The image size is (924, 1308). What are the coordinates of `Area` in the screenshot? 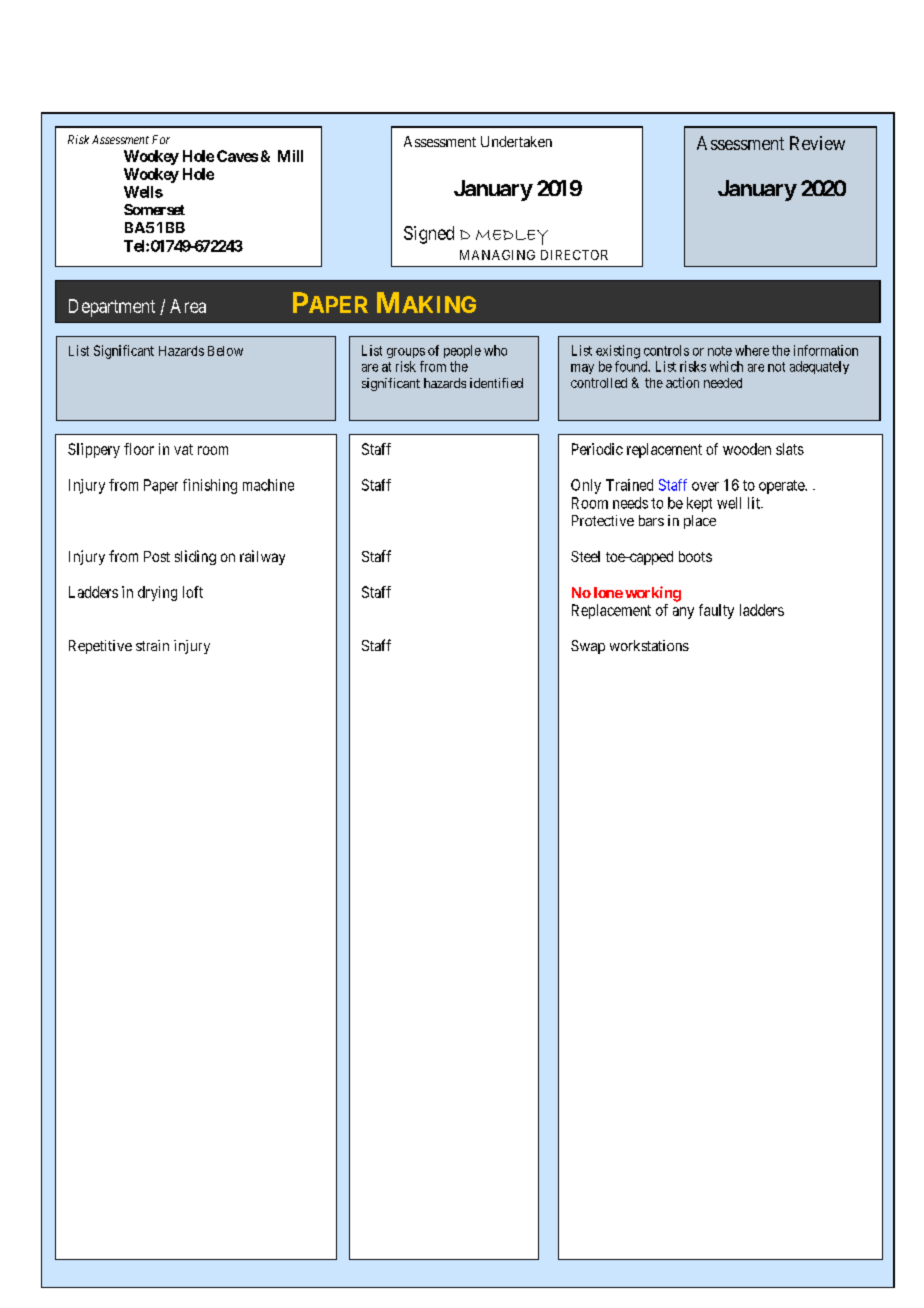 It's located at (188, 306).
